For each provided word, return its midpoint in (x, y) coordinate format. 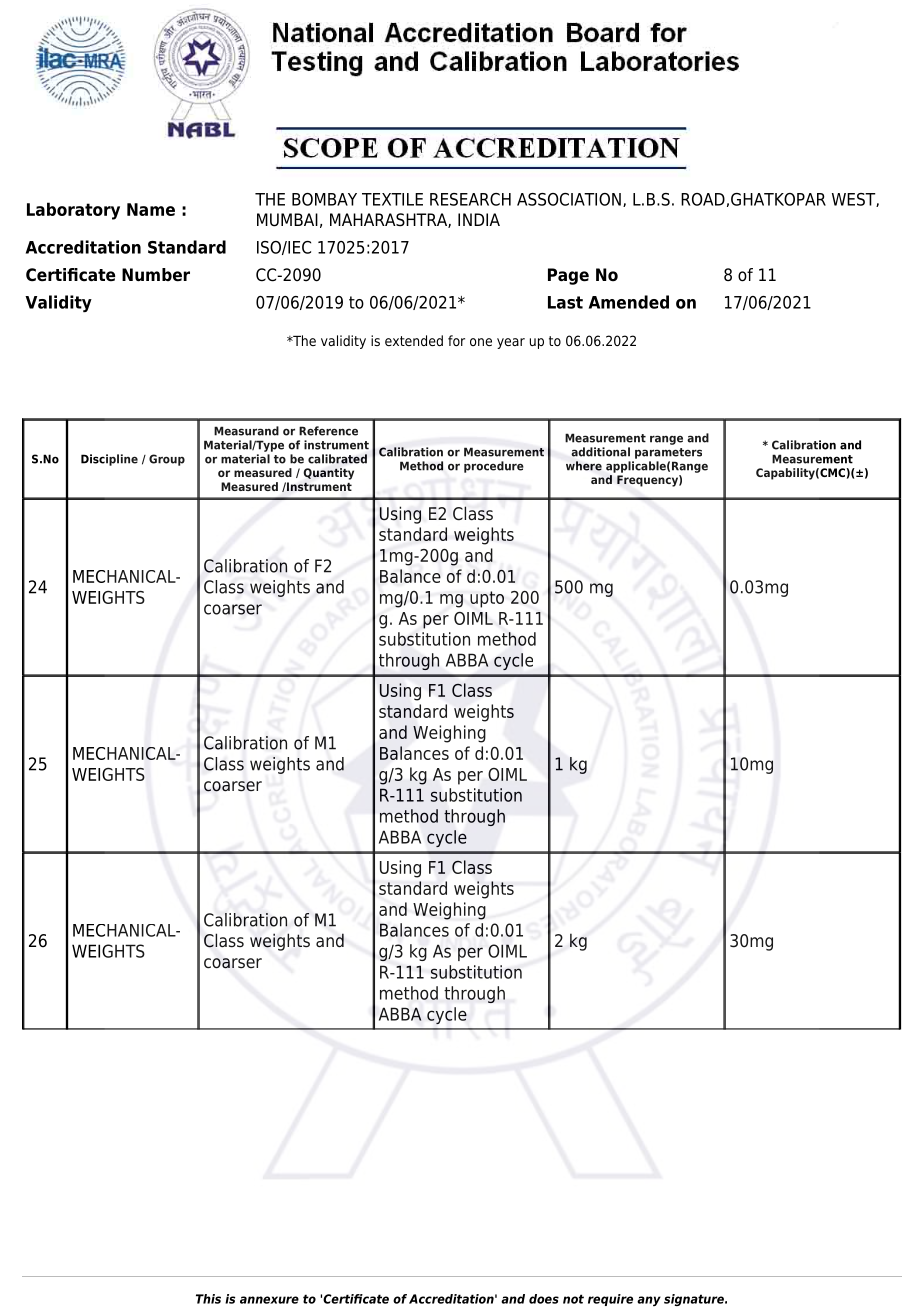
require (610, 1300)
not (573, 1299)
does (544, 1299)
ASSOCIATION (569, 199)
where (584, 466)
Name (151, 209)
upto (487, 599)
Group (167, 460)
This (208, 1299)
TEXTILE (392, 199)
